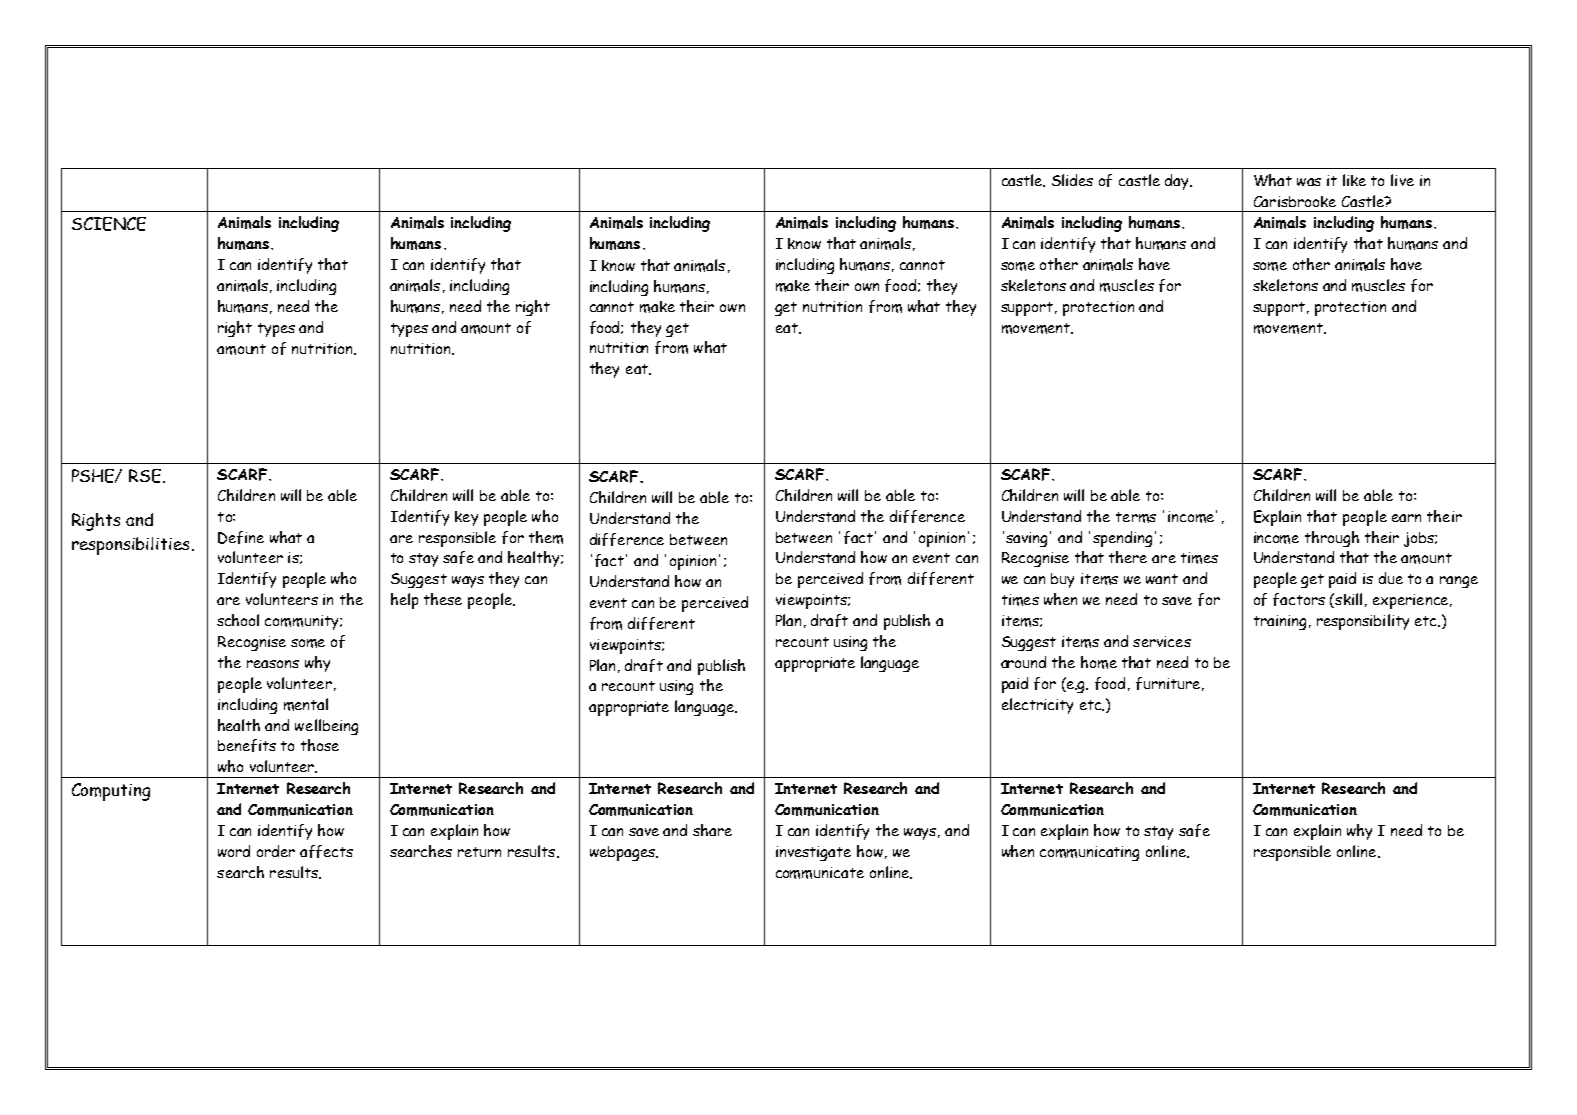 The width and height of the screenshot is (1577, 1115). What do you see at coordinates (1406, 518) in the screenshot?
I see `earn` at bounding box center [1406, 518].
